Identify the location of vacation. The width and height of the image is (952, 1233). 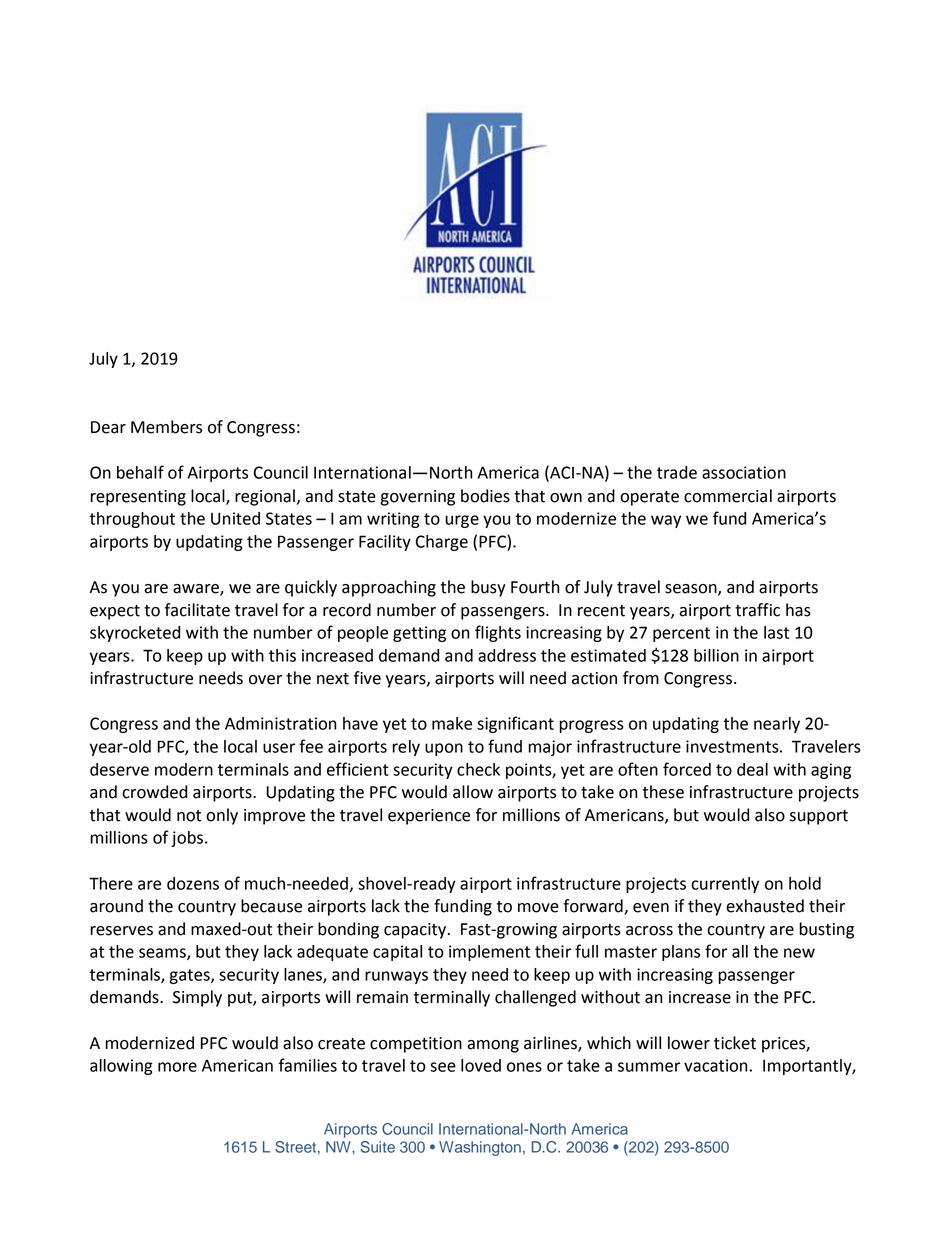
(716, 1065).
